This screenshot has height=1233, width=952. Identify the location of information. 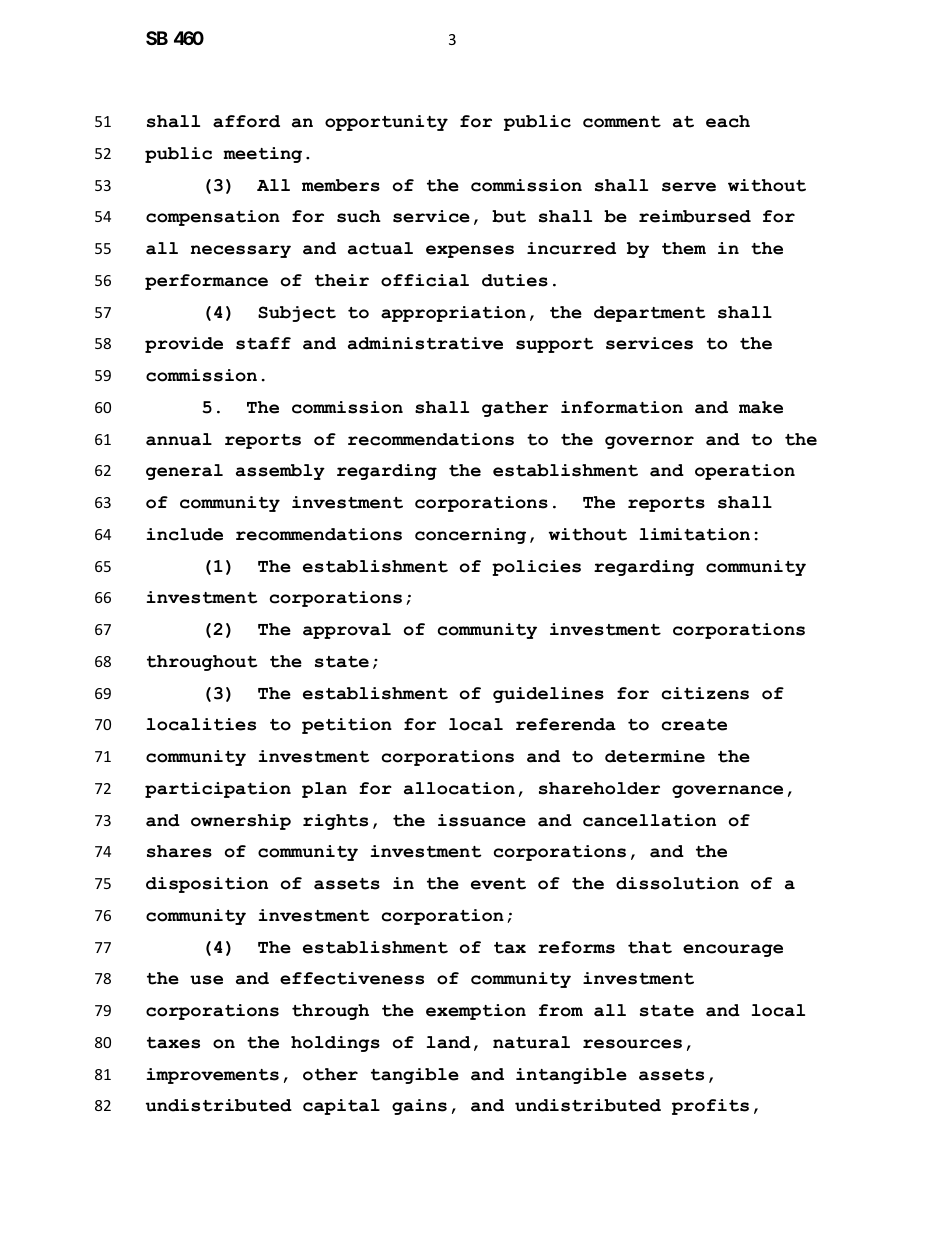
(622, 407).
